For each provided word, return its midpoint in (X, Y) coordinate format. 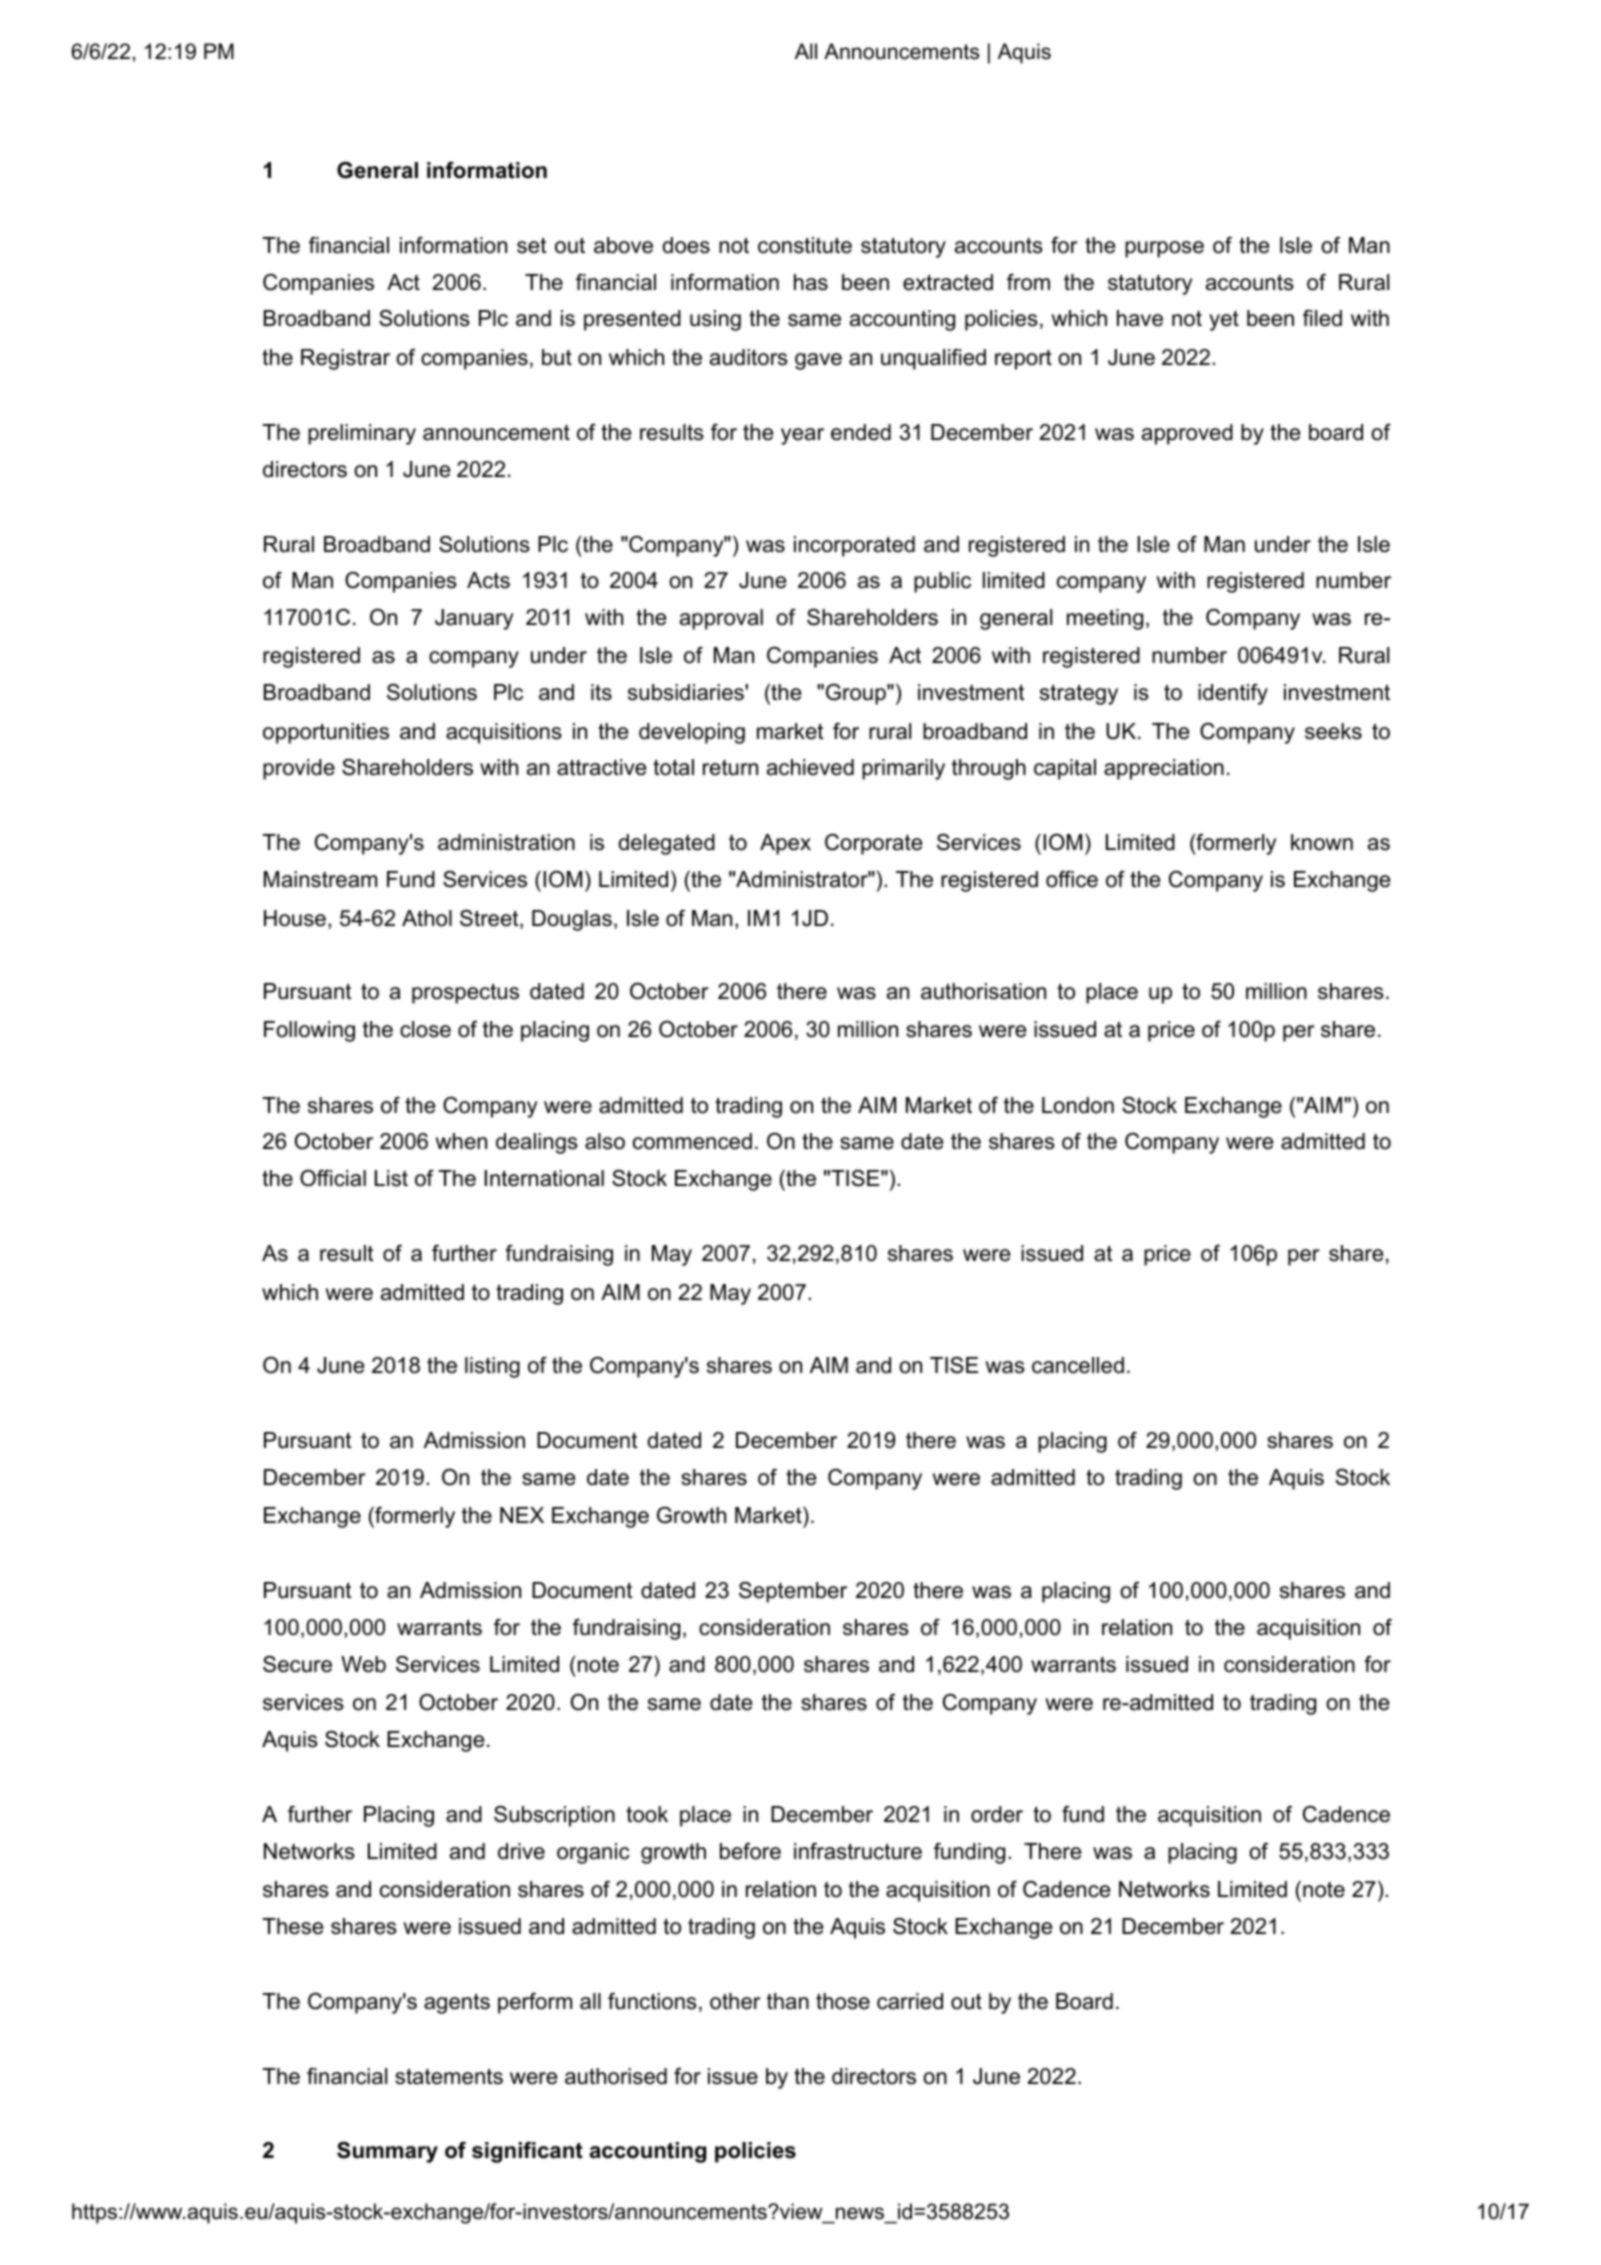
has (811, 282)
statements (449, 2076)
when (461, 1141)
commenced (692, 1141)
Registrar (345, 359)
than (788, 2001)
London (1078, 1105)
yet (1224, 321)
